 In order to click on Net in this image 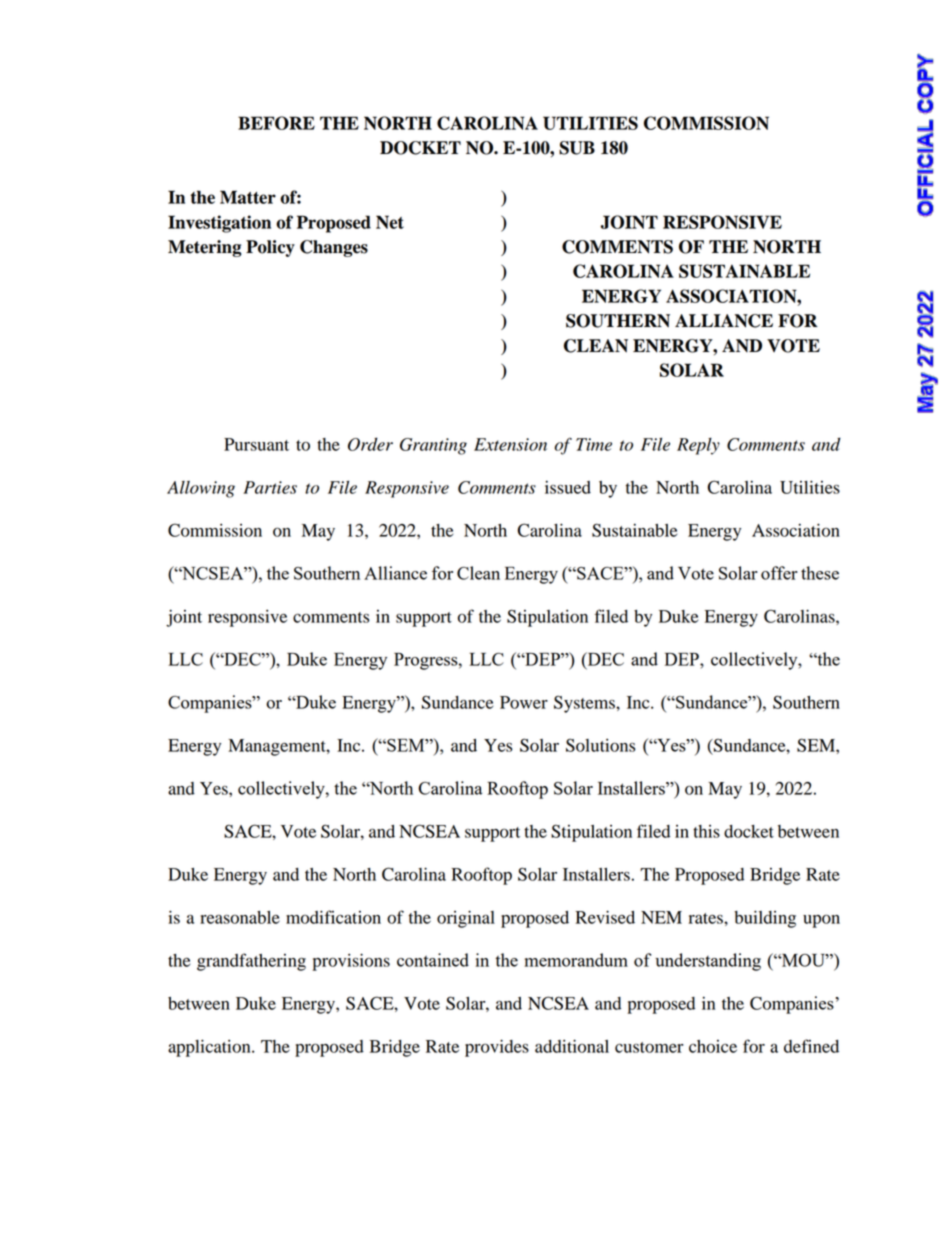, I will do `click(390, 222)`.
